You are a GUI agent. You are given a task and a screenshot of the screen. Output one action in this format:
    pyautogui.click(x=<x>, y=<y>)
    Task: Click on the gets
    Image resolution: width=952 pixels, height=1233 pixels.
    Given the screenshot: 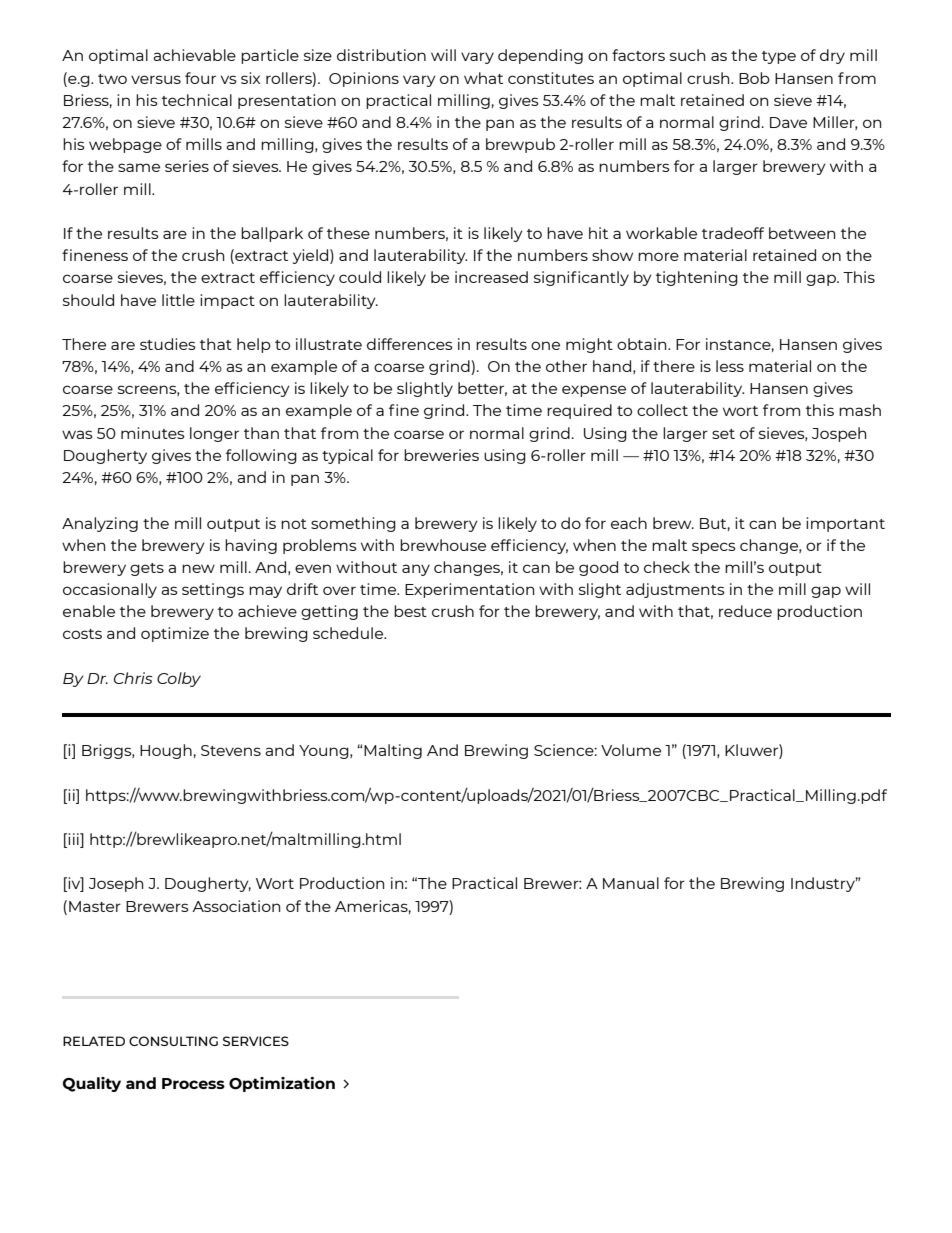 What is the action you would take?
    pyautogui.click(x=147, y=569)
